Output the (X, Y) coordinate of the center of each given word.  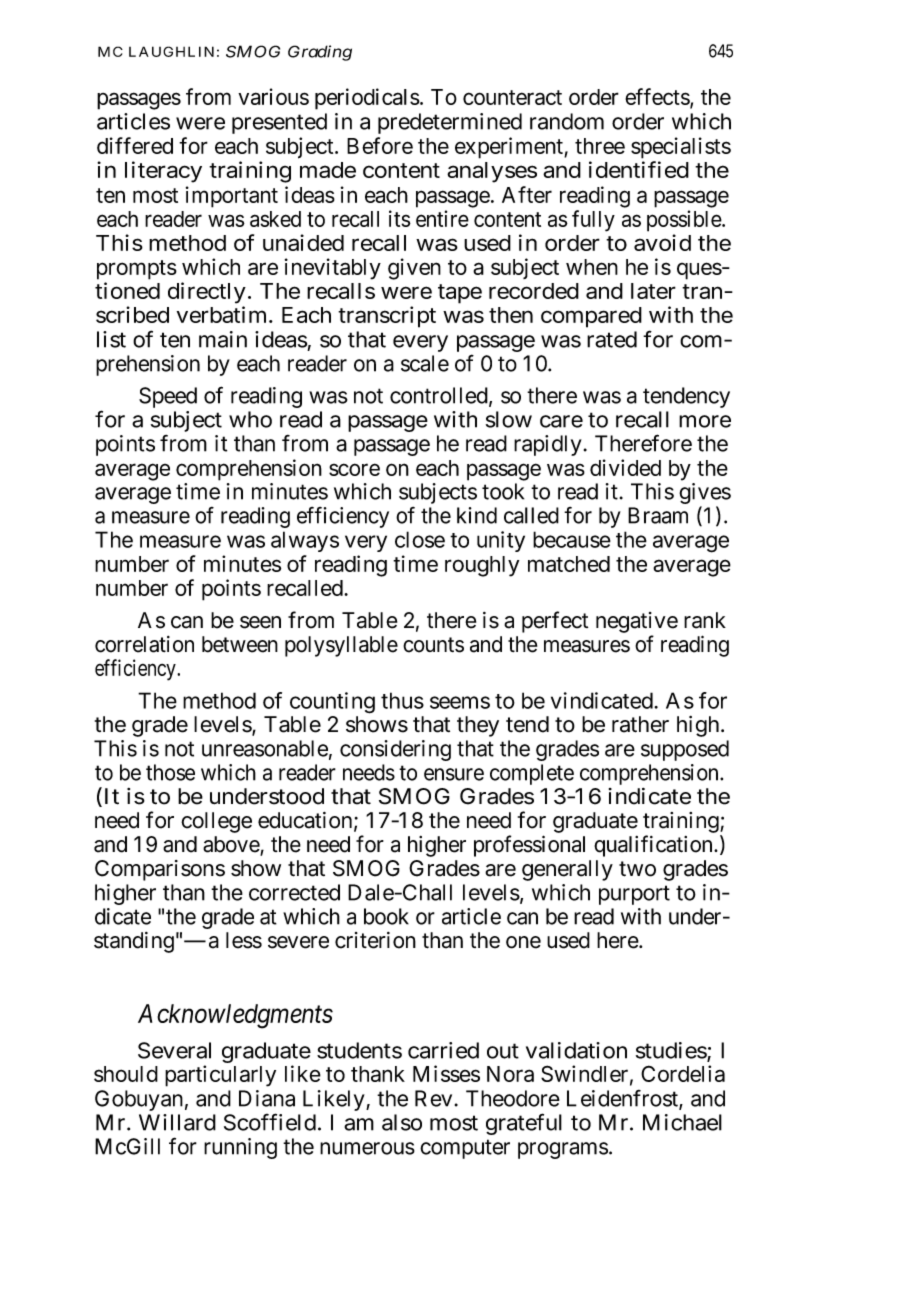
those (170, 772)
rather (640, 724)
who (250, 419)
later (653, 291)
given (414, 269)
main (223, 339)
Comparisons (160, 870)
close (420, 539)
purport (634, 895)
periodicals (367, 99)
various (273, 96)
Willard (177, 1122)
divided (625, 467)
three (600, 146)
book (386, 916)
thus (402, 700)
